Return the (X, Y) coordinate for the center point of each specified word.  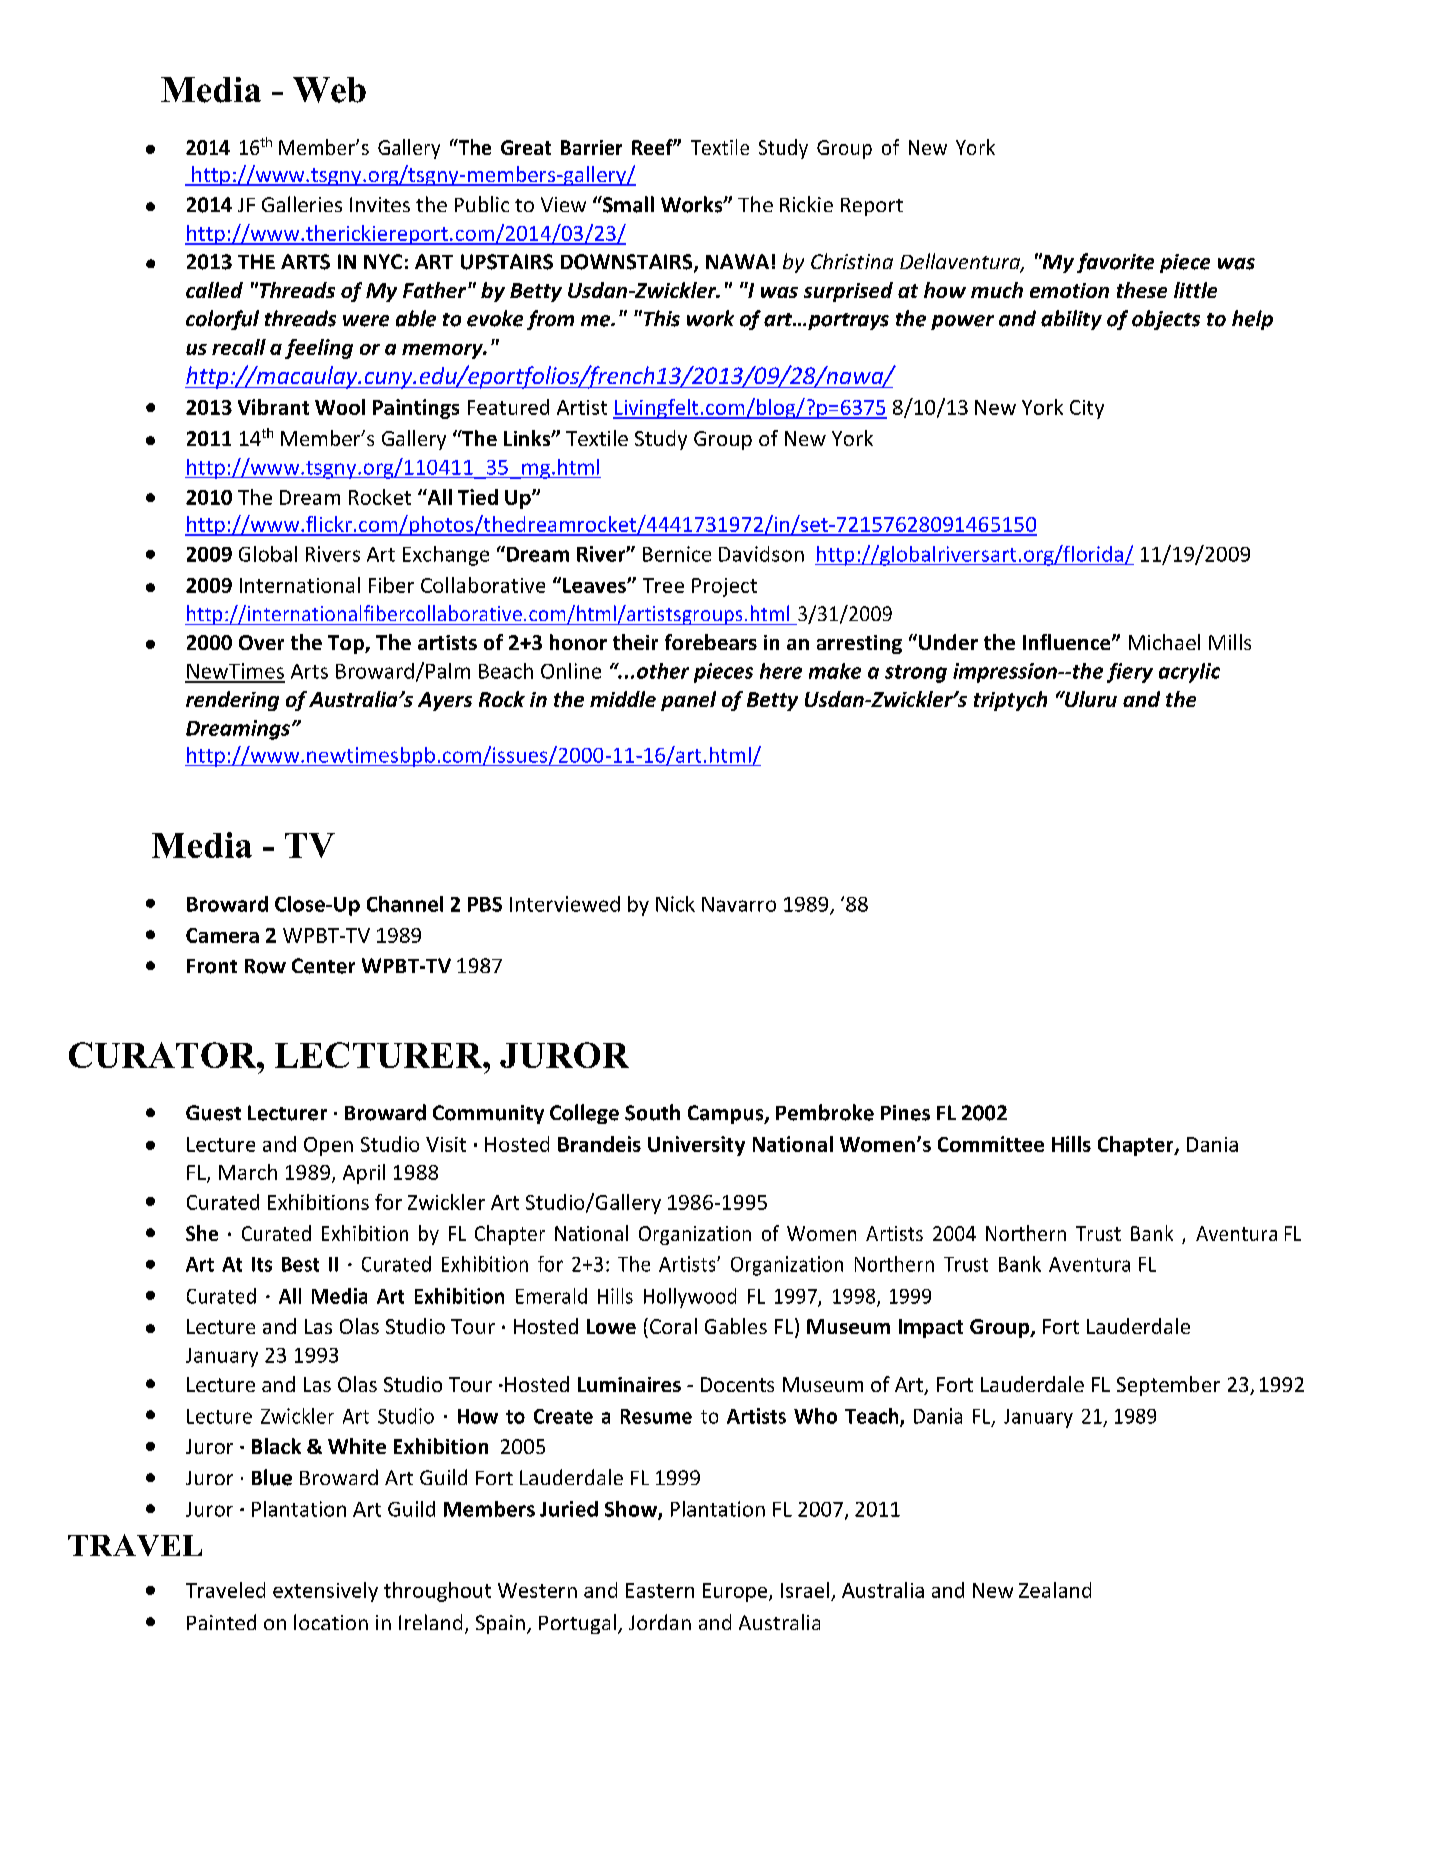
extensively (325, 1592)
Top (347, 644)
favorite (1115, 263)
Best (300, 1264)
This (660, 318)
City (1087, 409)
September (1168, 1386)
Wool (340, 407)
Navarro (739, 904)
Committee (991, 1144)
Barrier (591, 147)
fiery (1130, 673)
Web (329, 90)
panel (688, 701)
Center (323, 966)
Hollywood (690, 1298)
